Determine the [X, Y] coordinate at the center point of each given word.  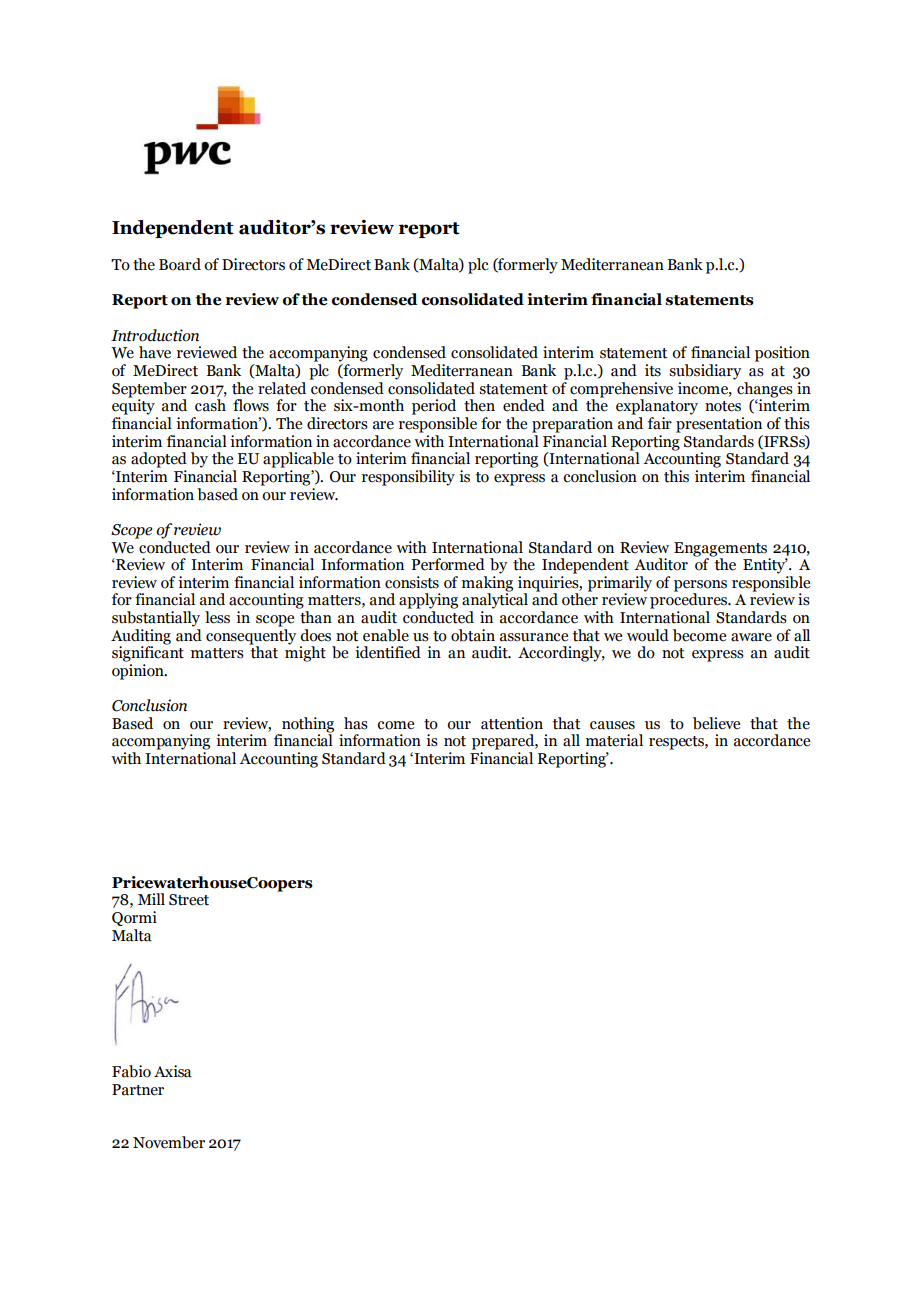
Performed [448, 564]
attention [512, 723]
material [614, 740]
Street [189, 900]
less [217, 617]
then [479, 405]
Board [180, 264]
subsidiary [705, 372]
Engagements [720, 549]
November [169, 1142]
